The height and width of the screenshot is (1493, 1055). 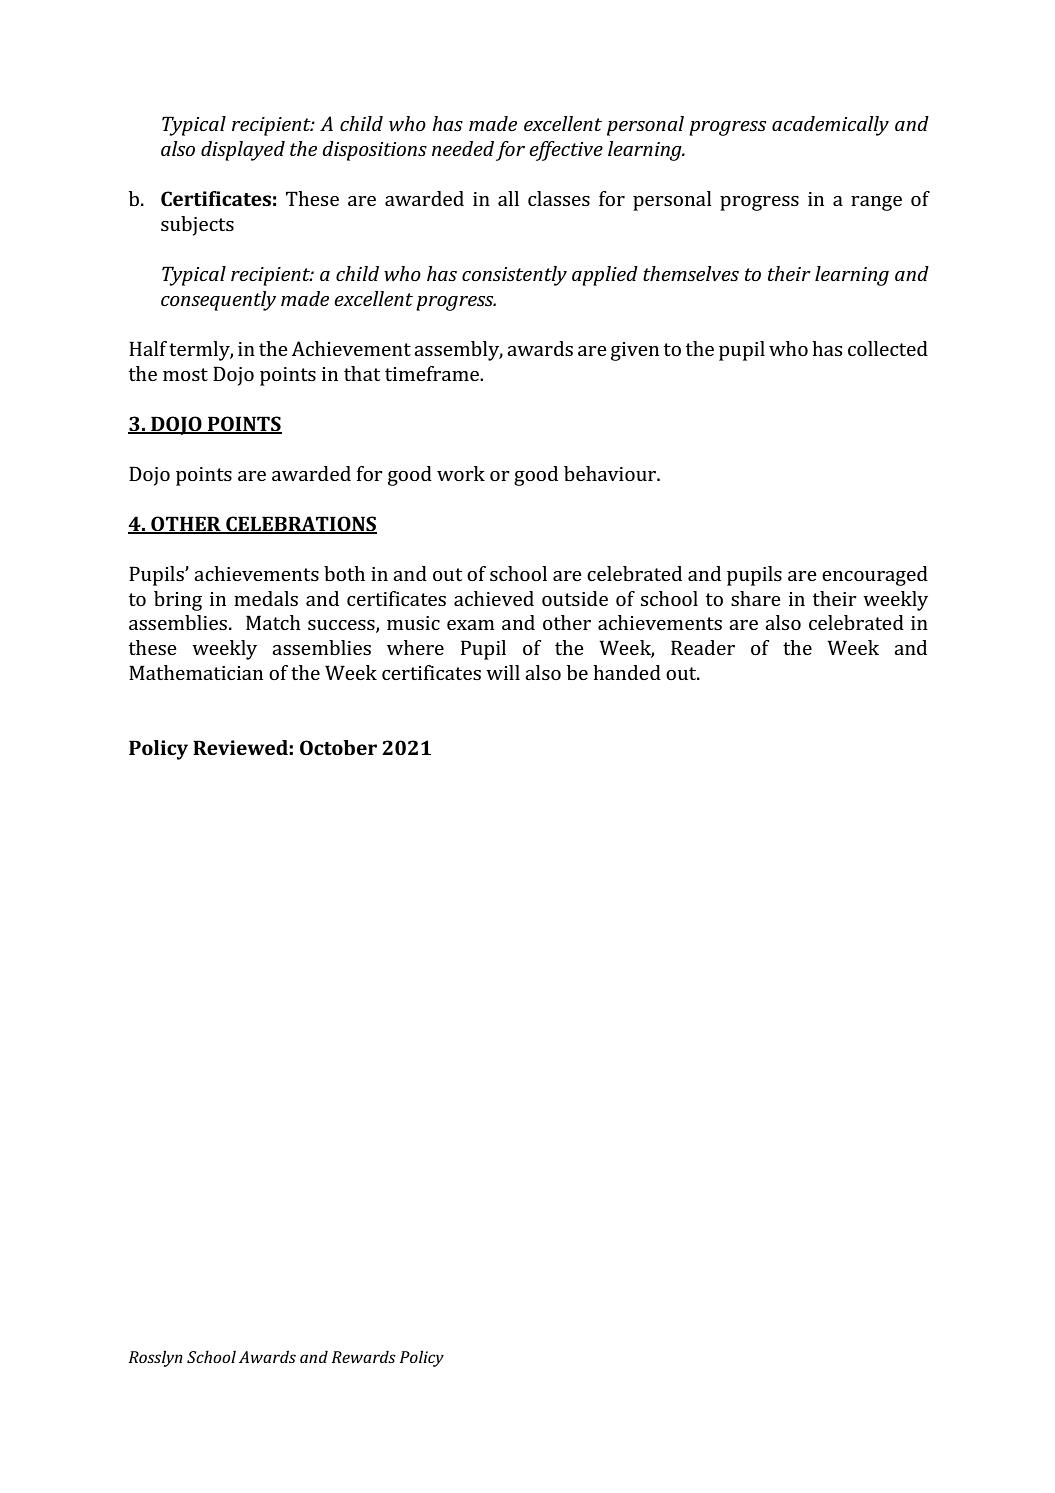 I want to click on Mathematician, so click(x=196, y=672).
